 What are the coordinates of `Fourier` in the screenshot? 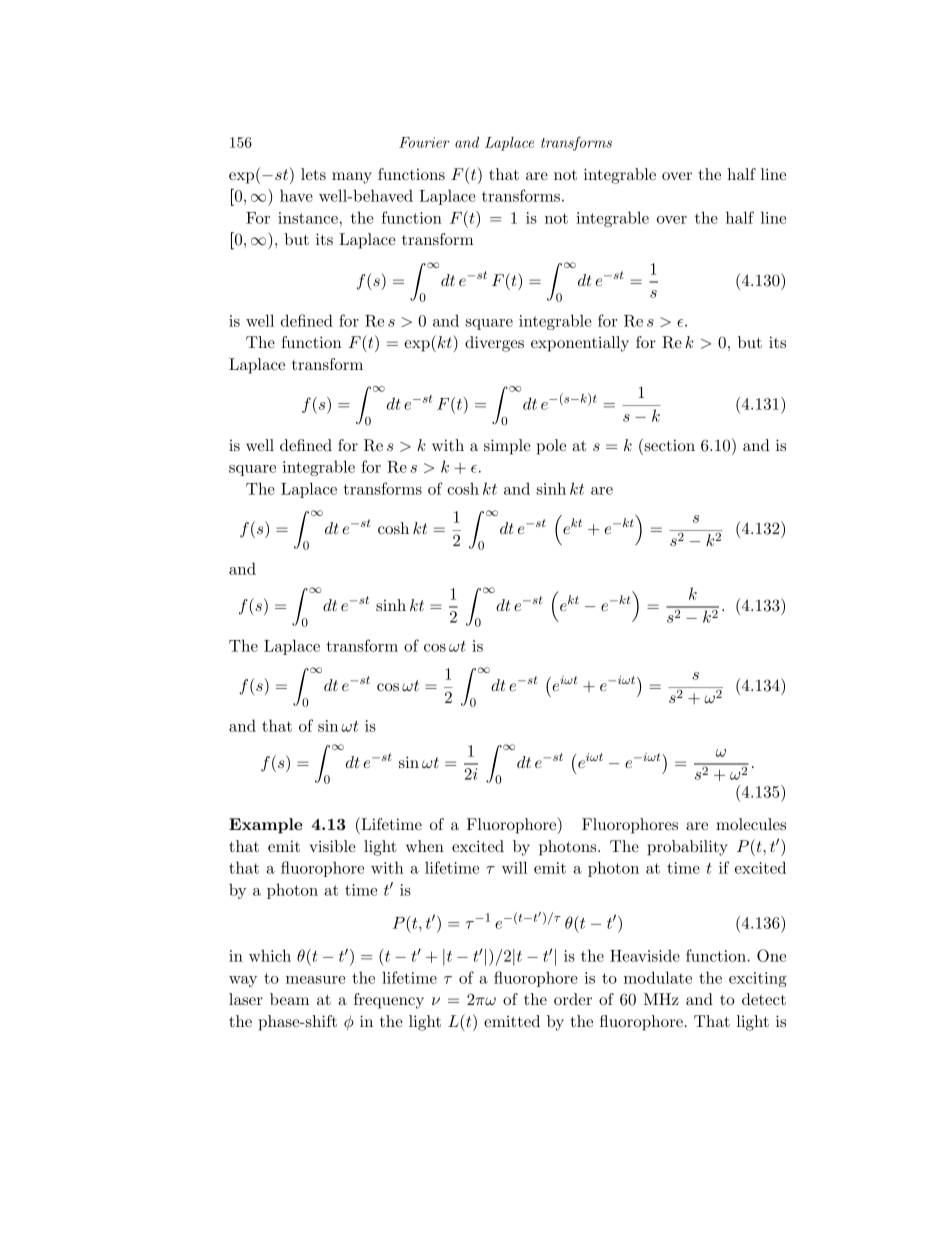 It's located at (424, 142).
